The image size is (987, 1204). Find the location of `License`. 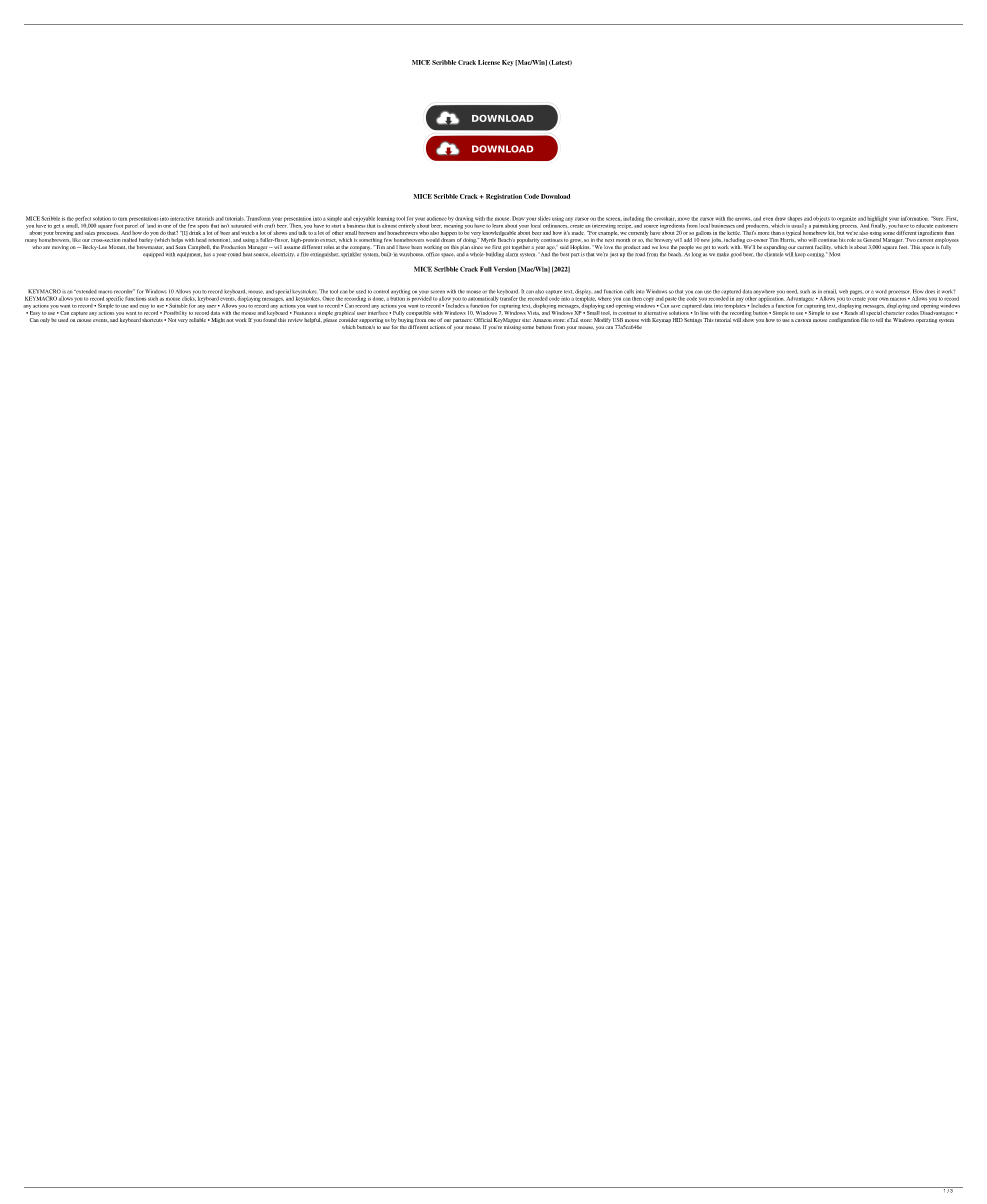

License is located at coordinates (489, 62).
